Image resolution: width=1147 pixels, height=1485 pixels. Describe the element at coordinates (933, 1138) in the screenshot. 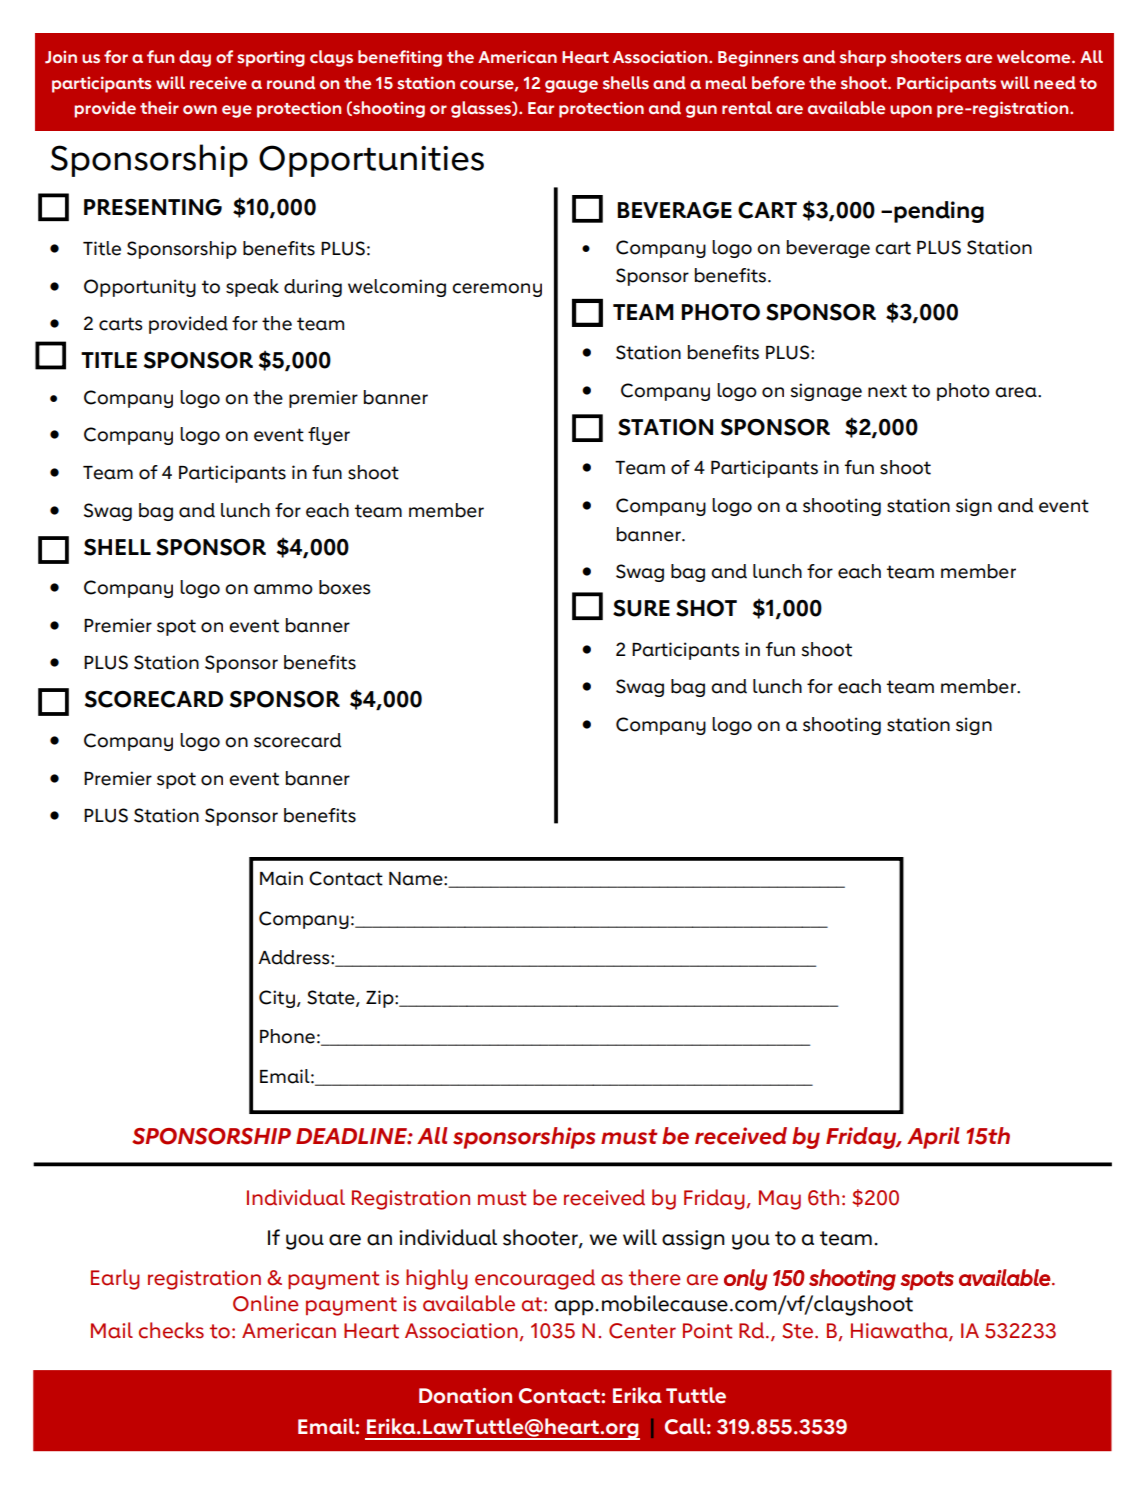

I see `April` at that location.
